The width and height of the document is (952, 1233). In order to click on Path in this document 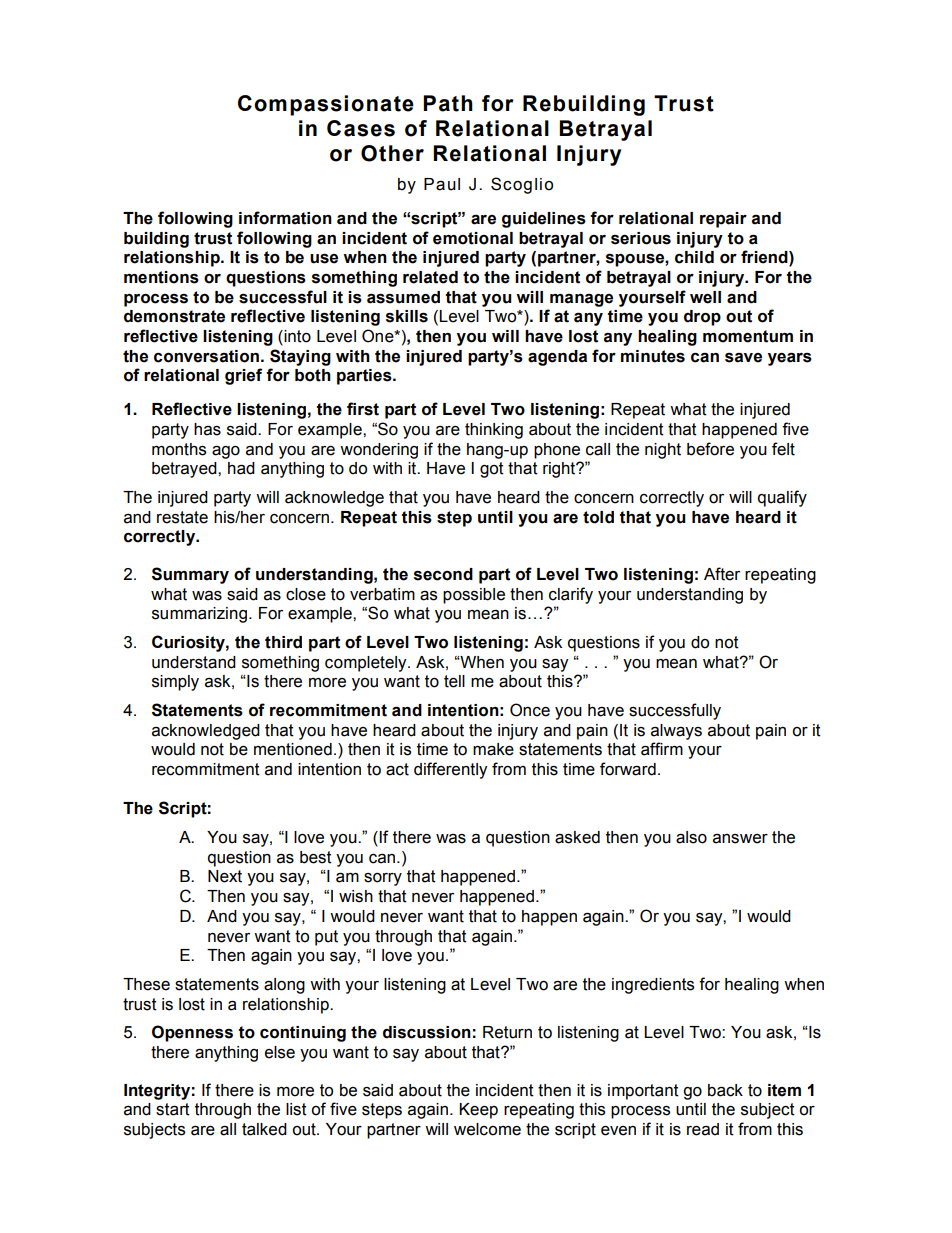, I will do `click(448, 103)`.
